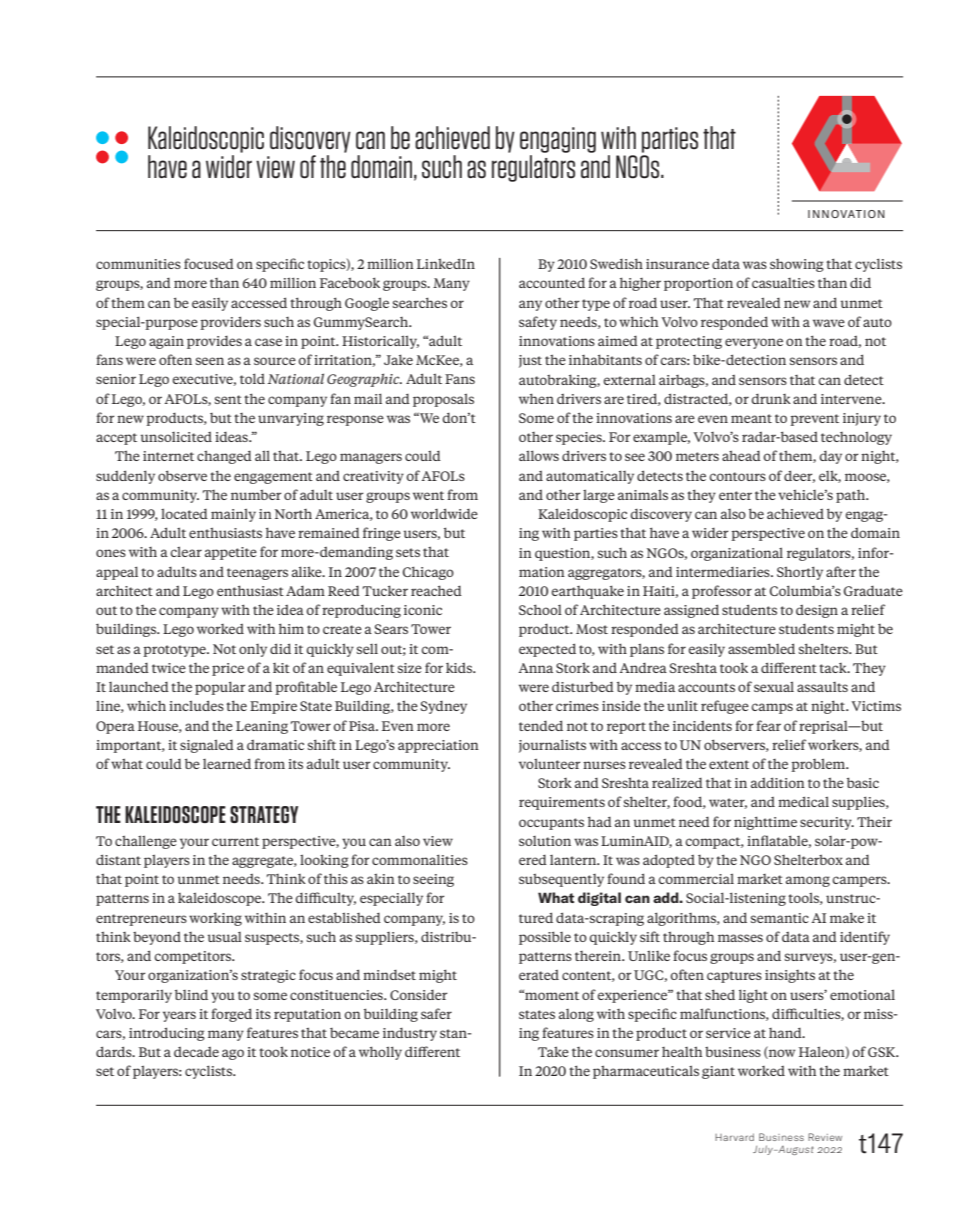  Describe the element at coordinates (552, 282) in the screenshot. I see `accounted` at that location.
